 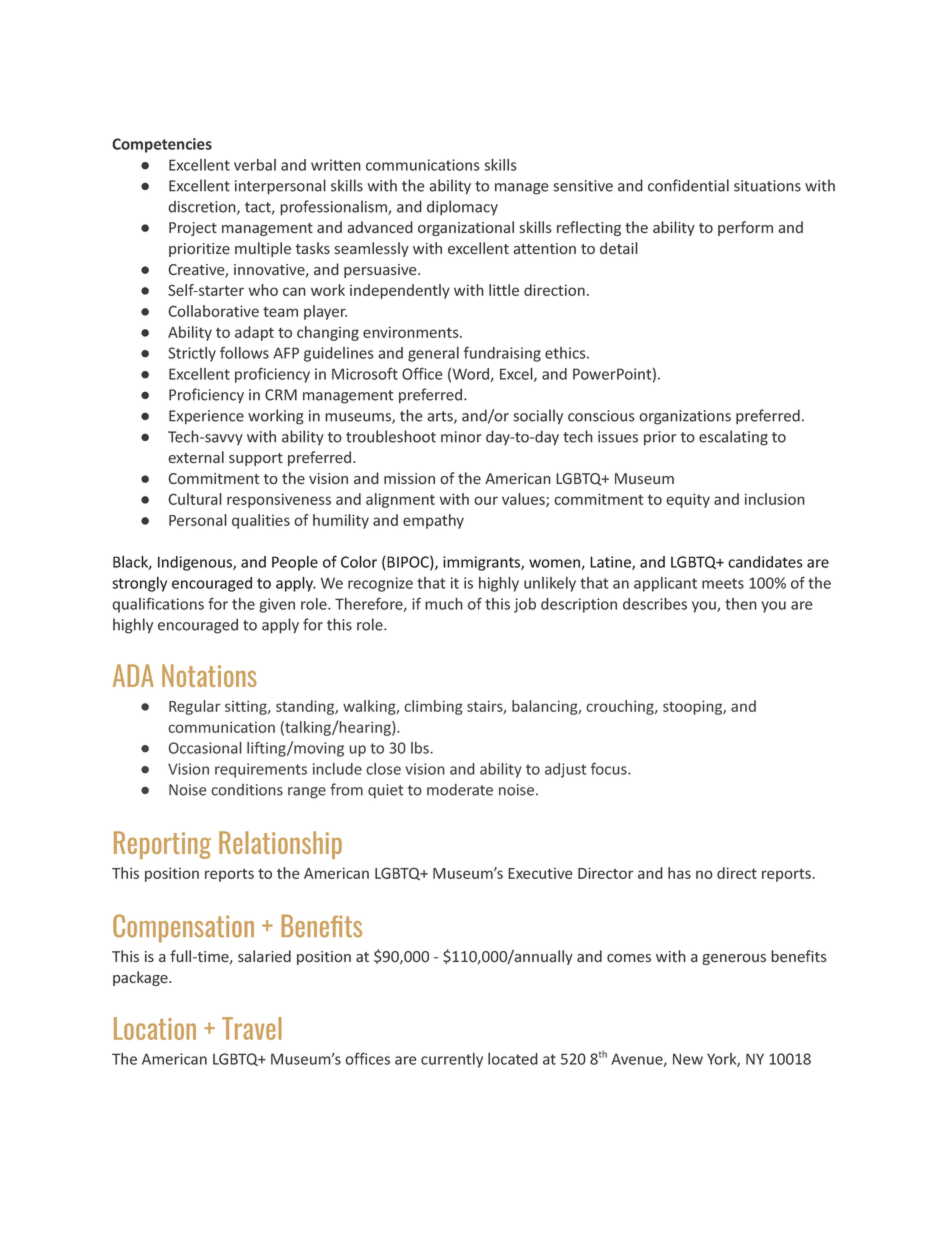 What do you see at coordinates (444, 604) in the page?
I see `much` at bounding box center [444, 604].
